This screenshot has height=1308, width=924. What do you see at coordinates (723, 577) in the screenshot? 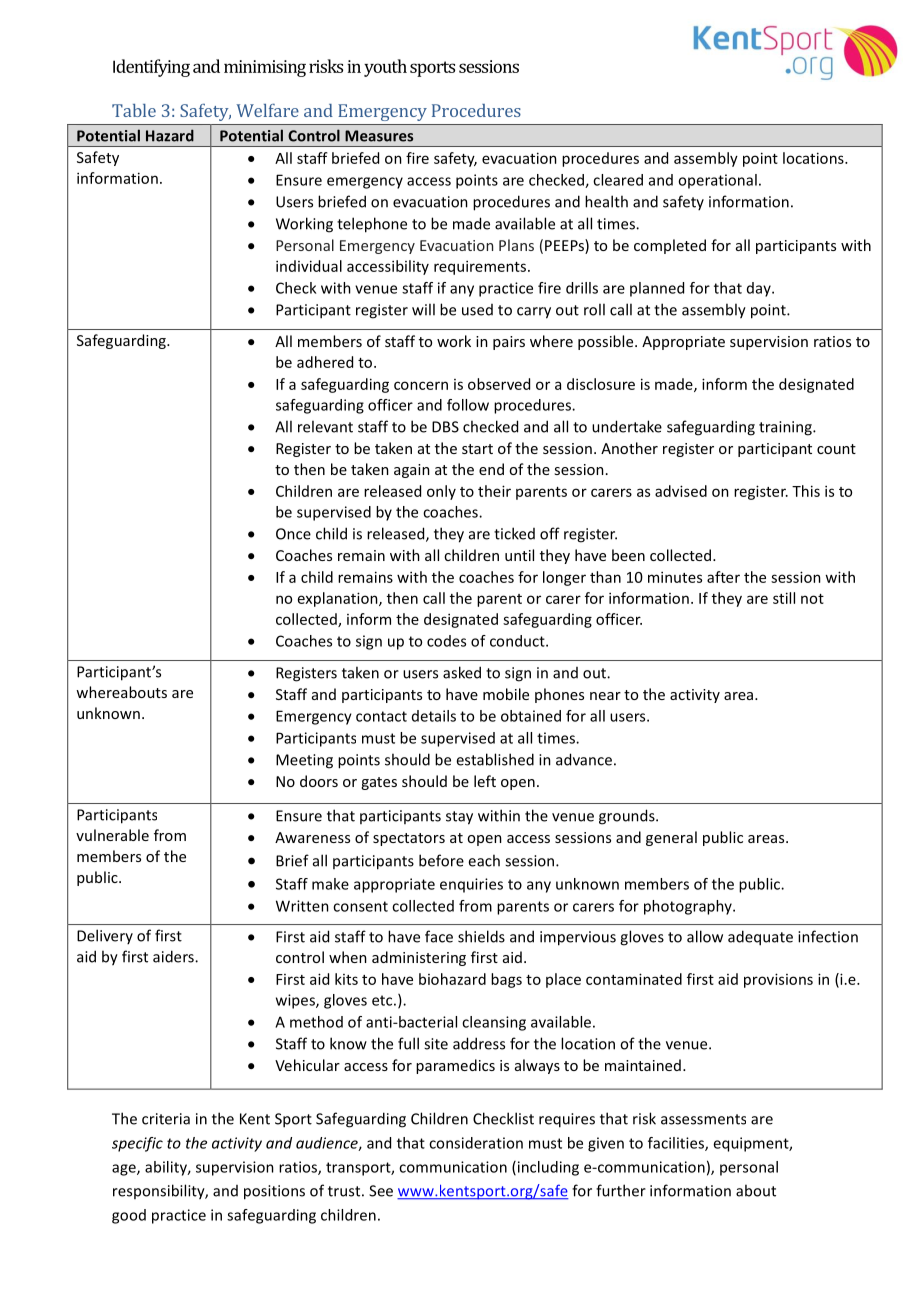
I see `after` at bounding box center [723, 577].
